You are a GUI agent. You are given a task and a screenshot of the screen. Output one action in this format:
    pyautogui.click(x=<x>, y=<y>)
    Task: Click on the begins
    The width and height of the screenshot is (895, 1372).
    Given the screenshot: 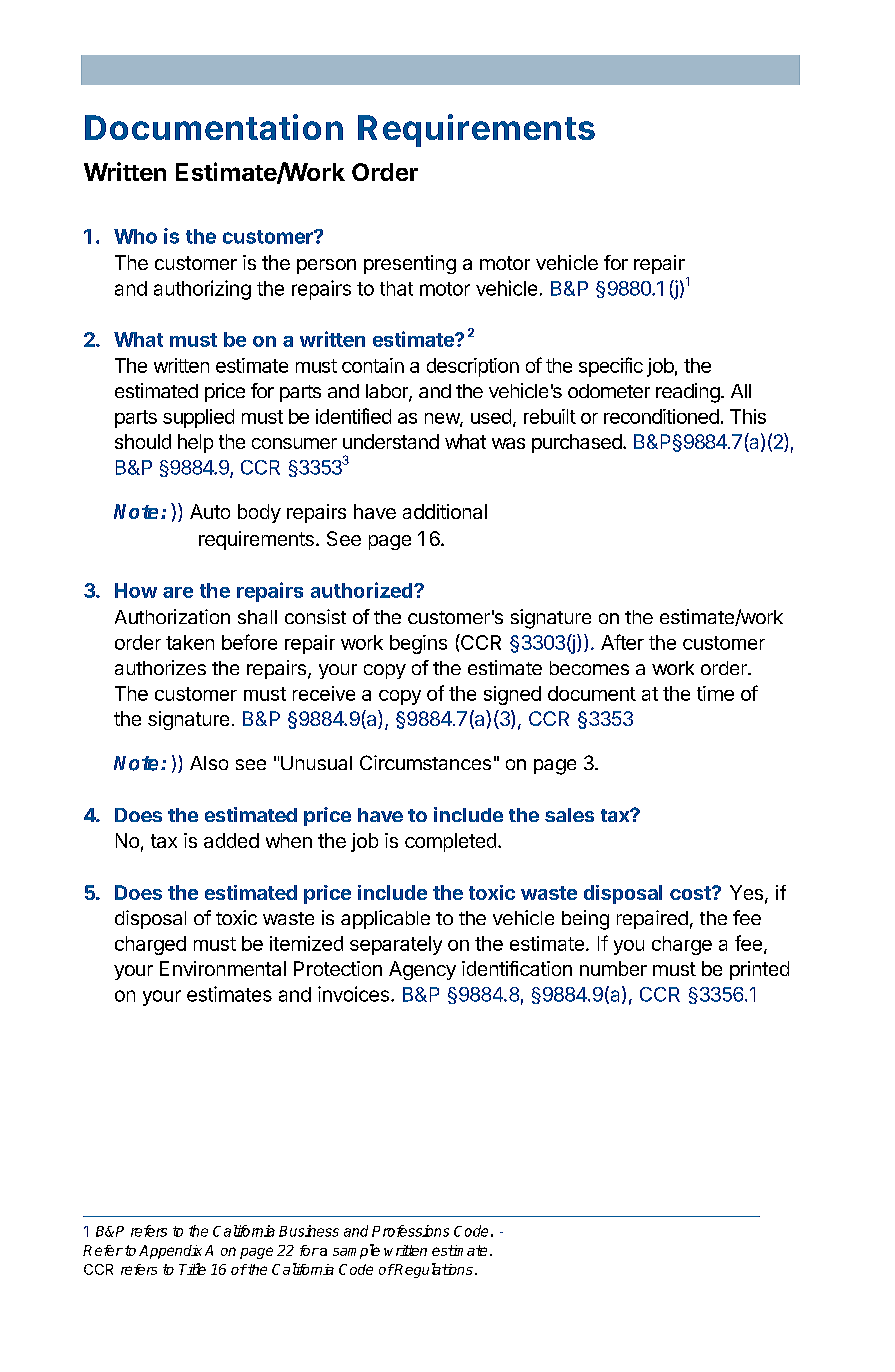 What is the action you would take?
    pyautogui.click(x=418, y=644)
